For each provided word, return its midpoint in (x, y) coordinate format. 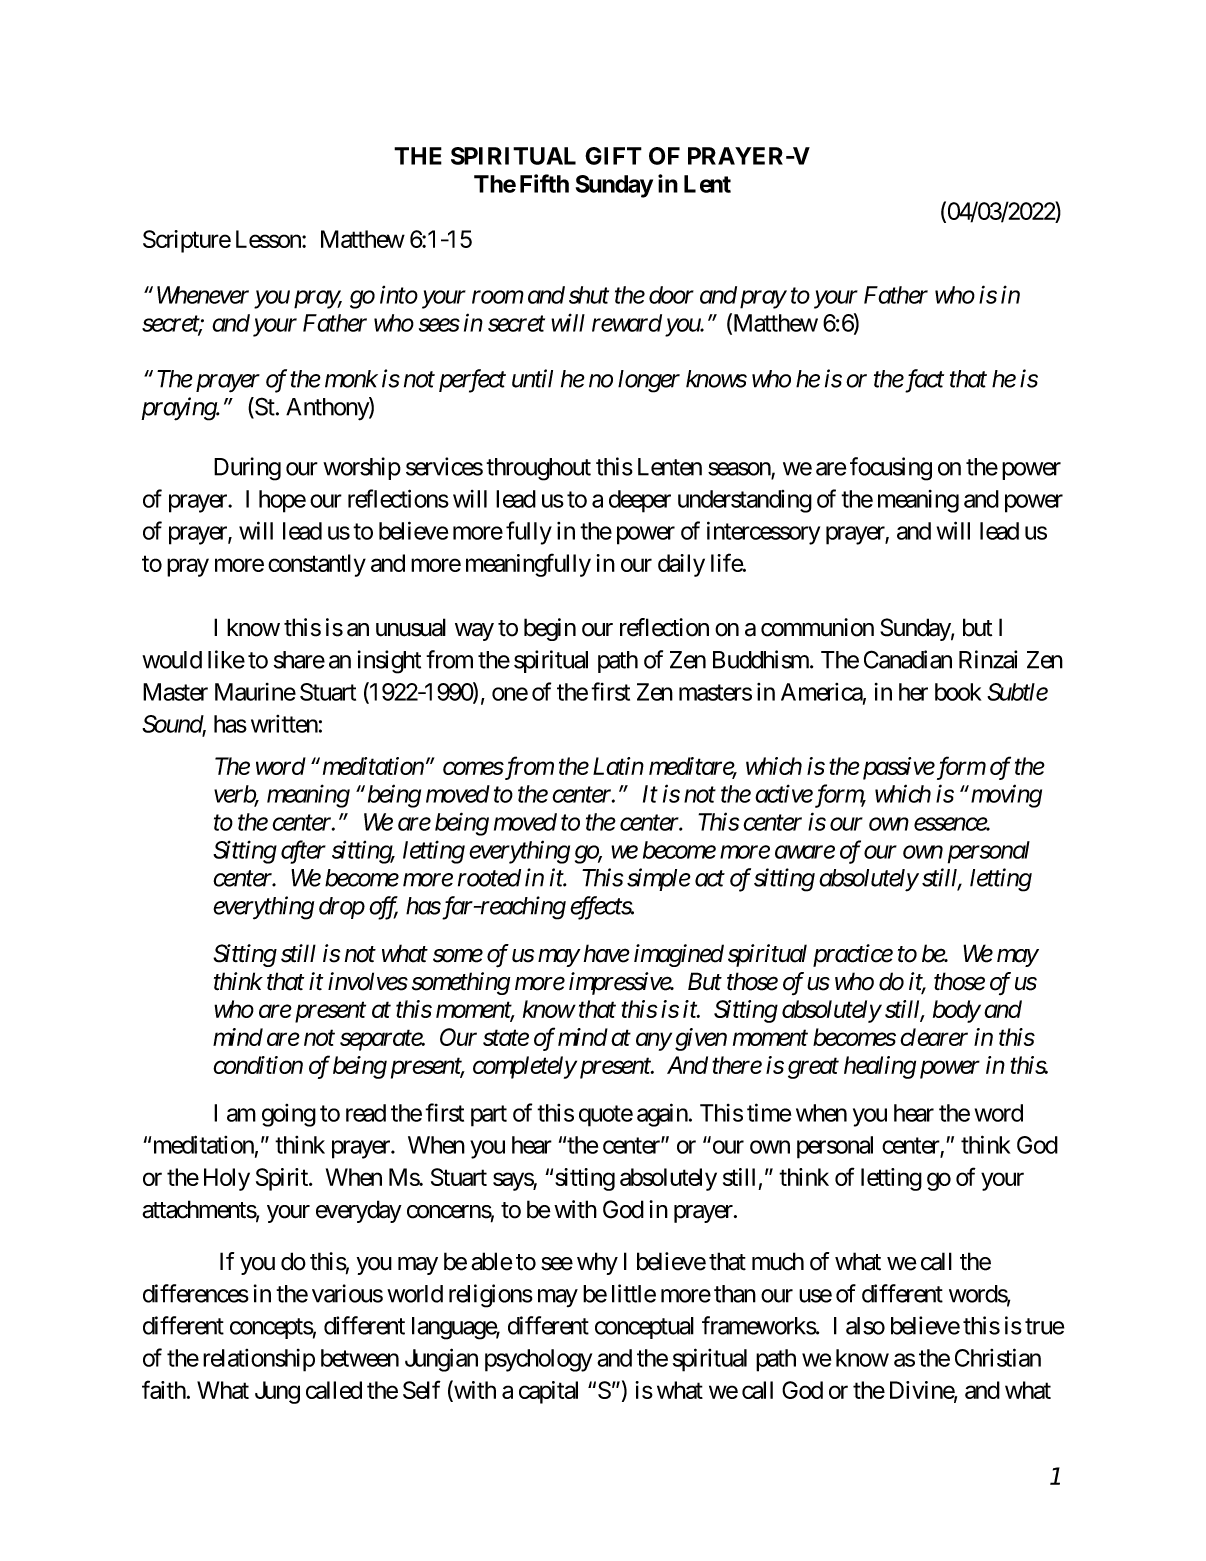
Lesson (269, 239)
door (671, 295)
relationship (259, 1360)
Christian (998, 1357)
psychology (538, 1360)
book (958, 692)
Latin (618, 766)
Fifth (544, 183)
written (284, 724)
